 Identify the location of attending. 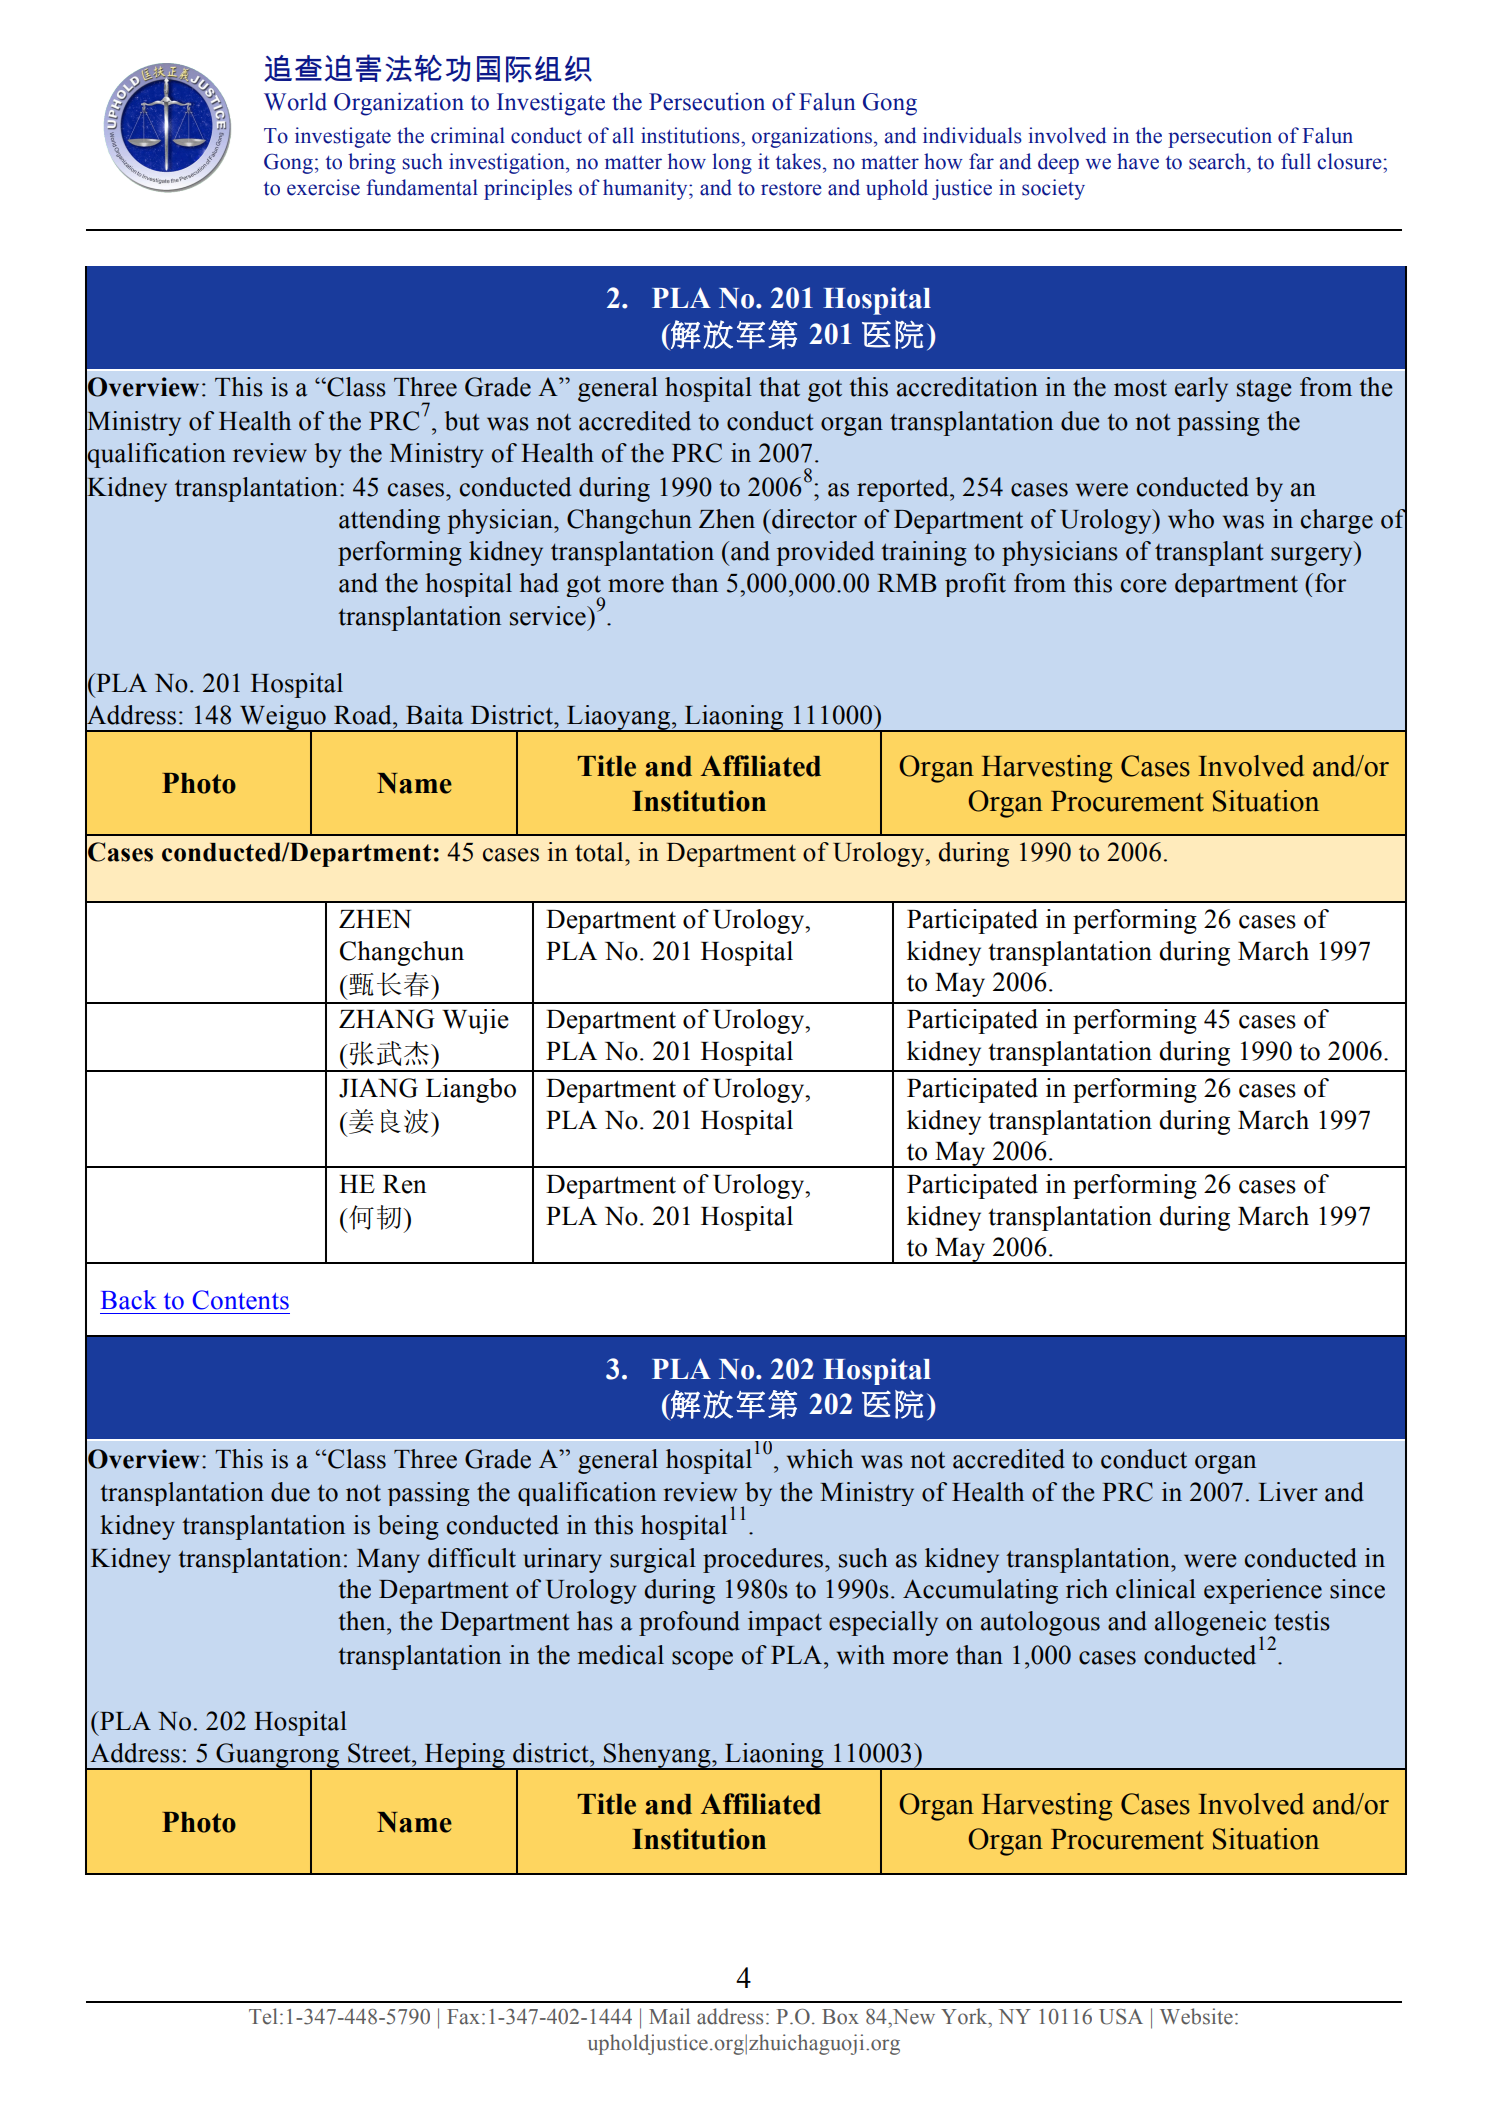
(389, 521).
